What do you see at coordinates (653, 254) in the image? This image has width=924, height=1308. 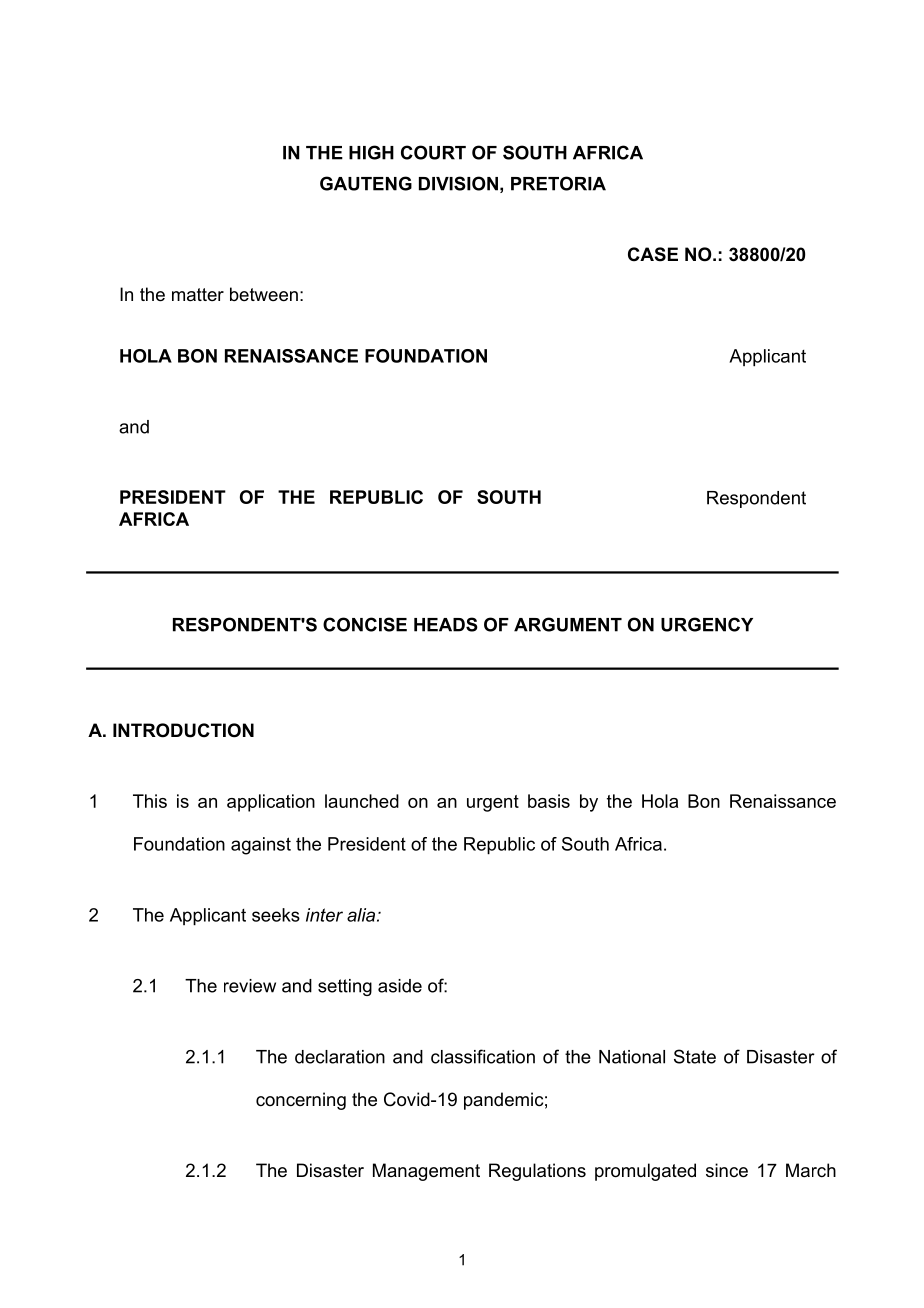 I see `CASE` at bounding box center [653, 254].
